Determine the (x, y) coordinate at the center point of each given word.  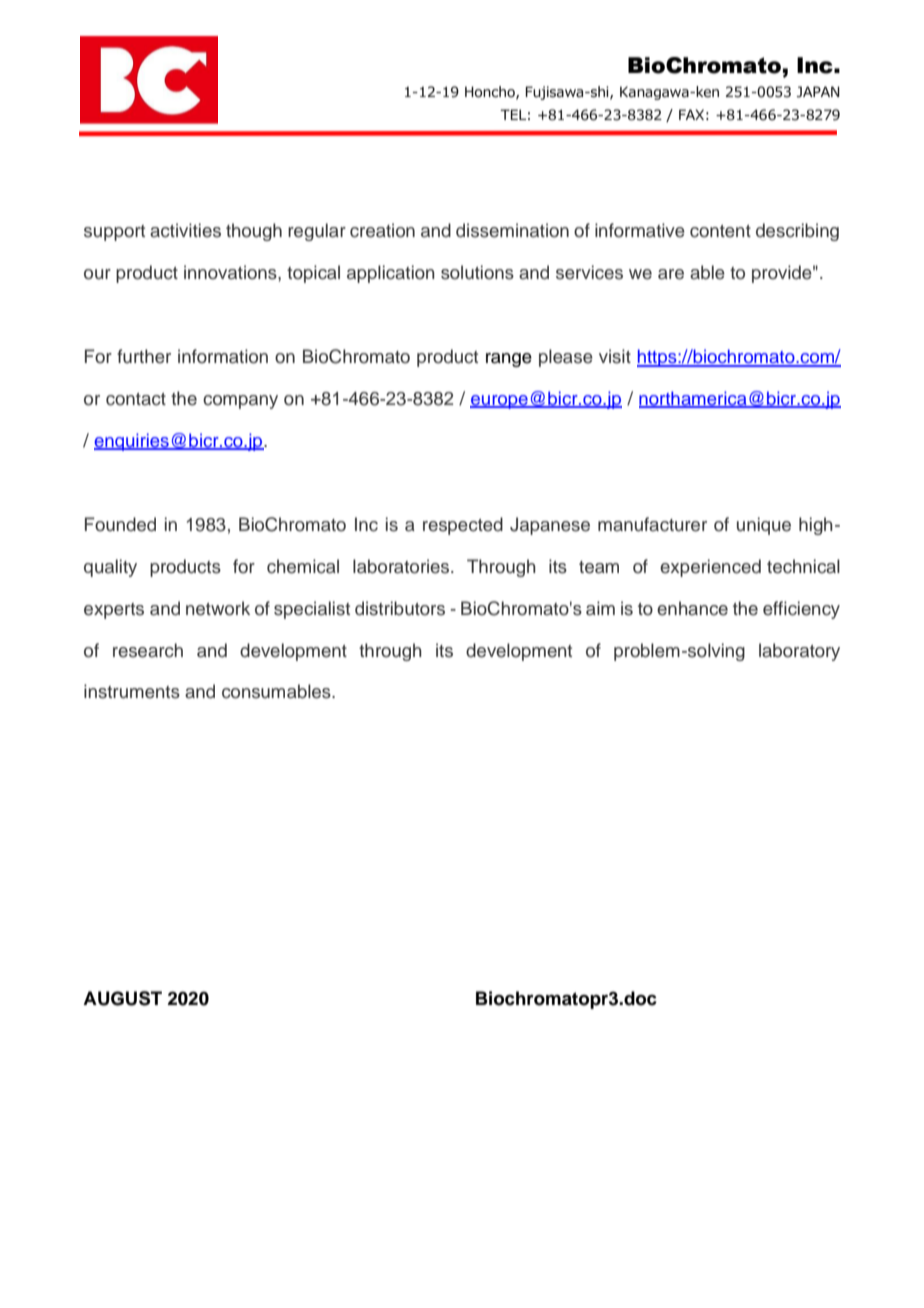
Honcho (491, 92)
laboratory (799, 652)
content (720, 231)
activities (185, 230)
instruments (132, 691)
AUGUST (122, 998)
